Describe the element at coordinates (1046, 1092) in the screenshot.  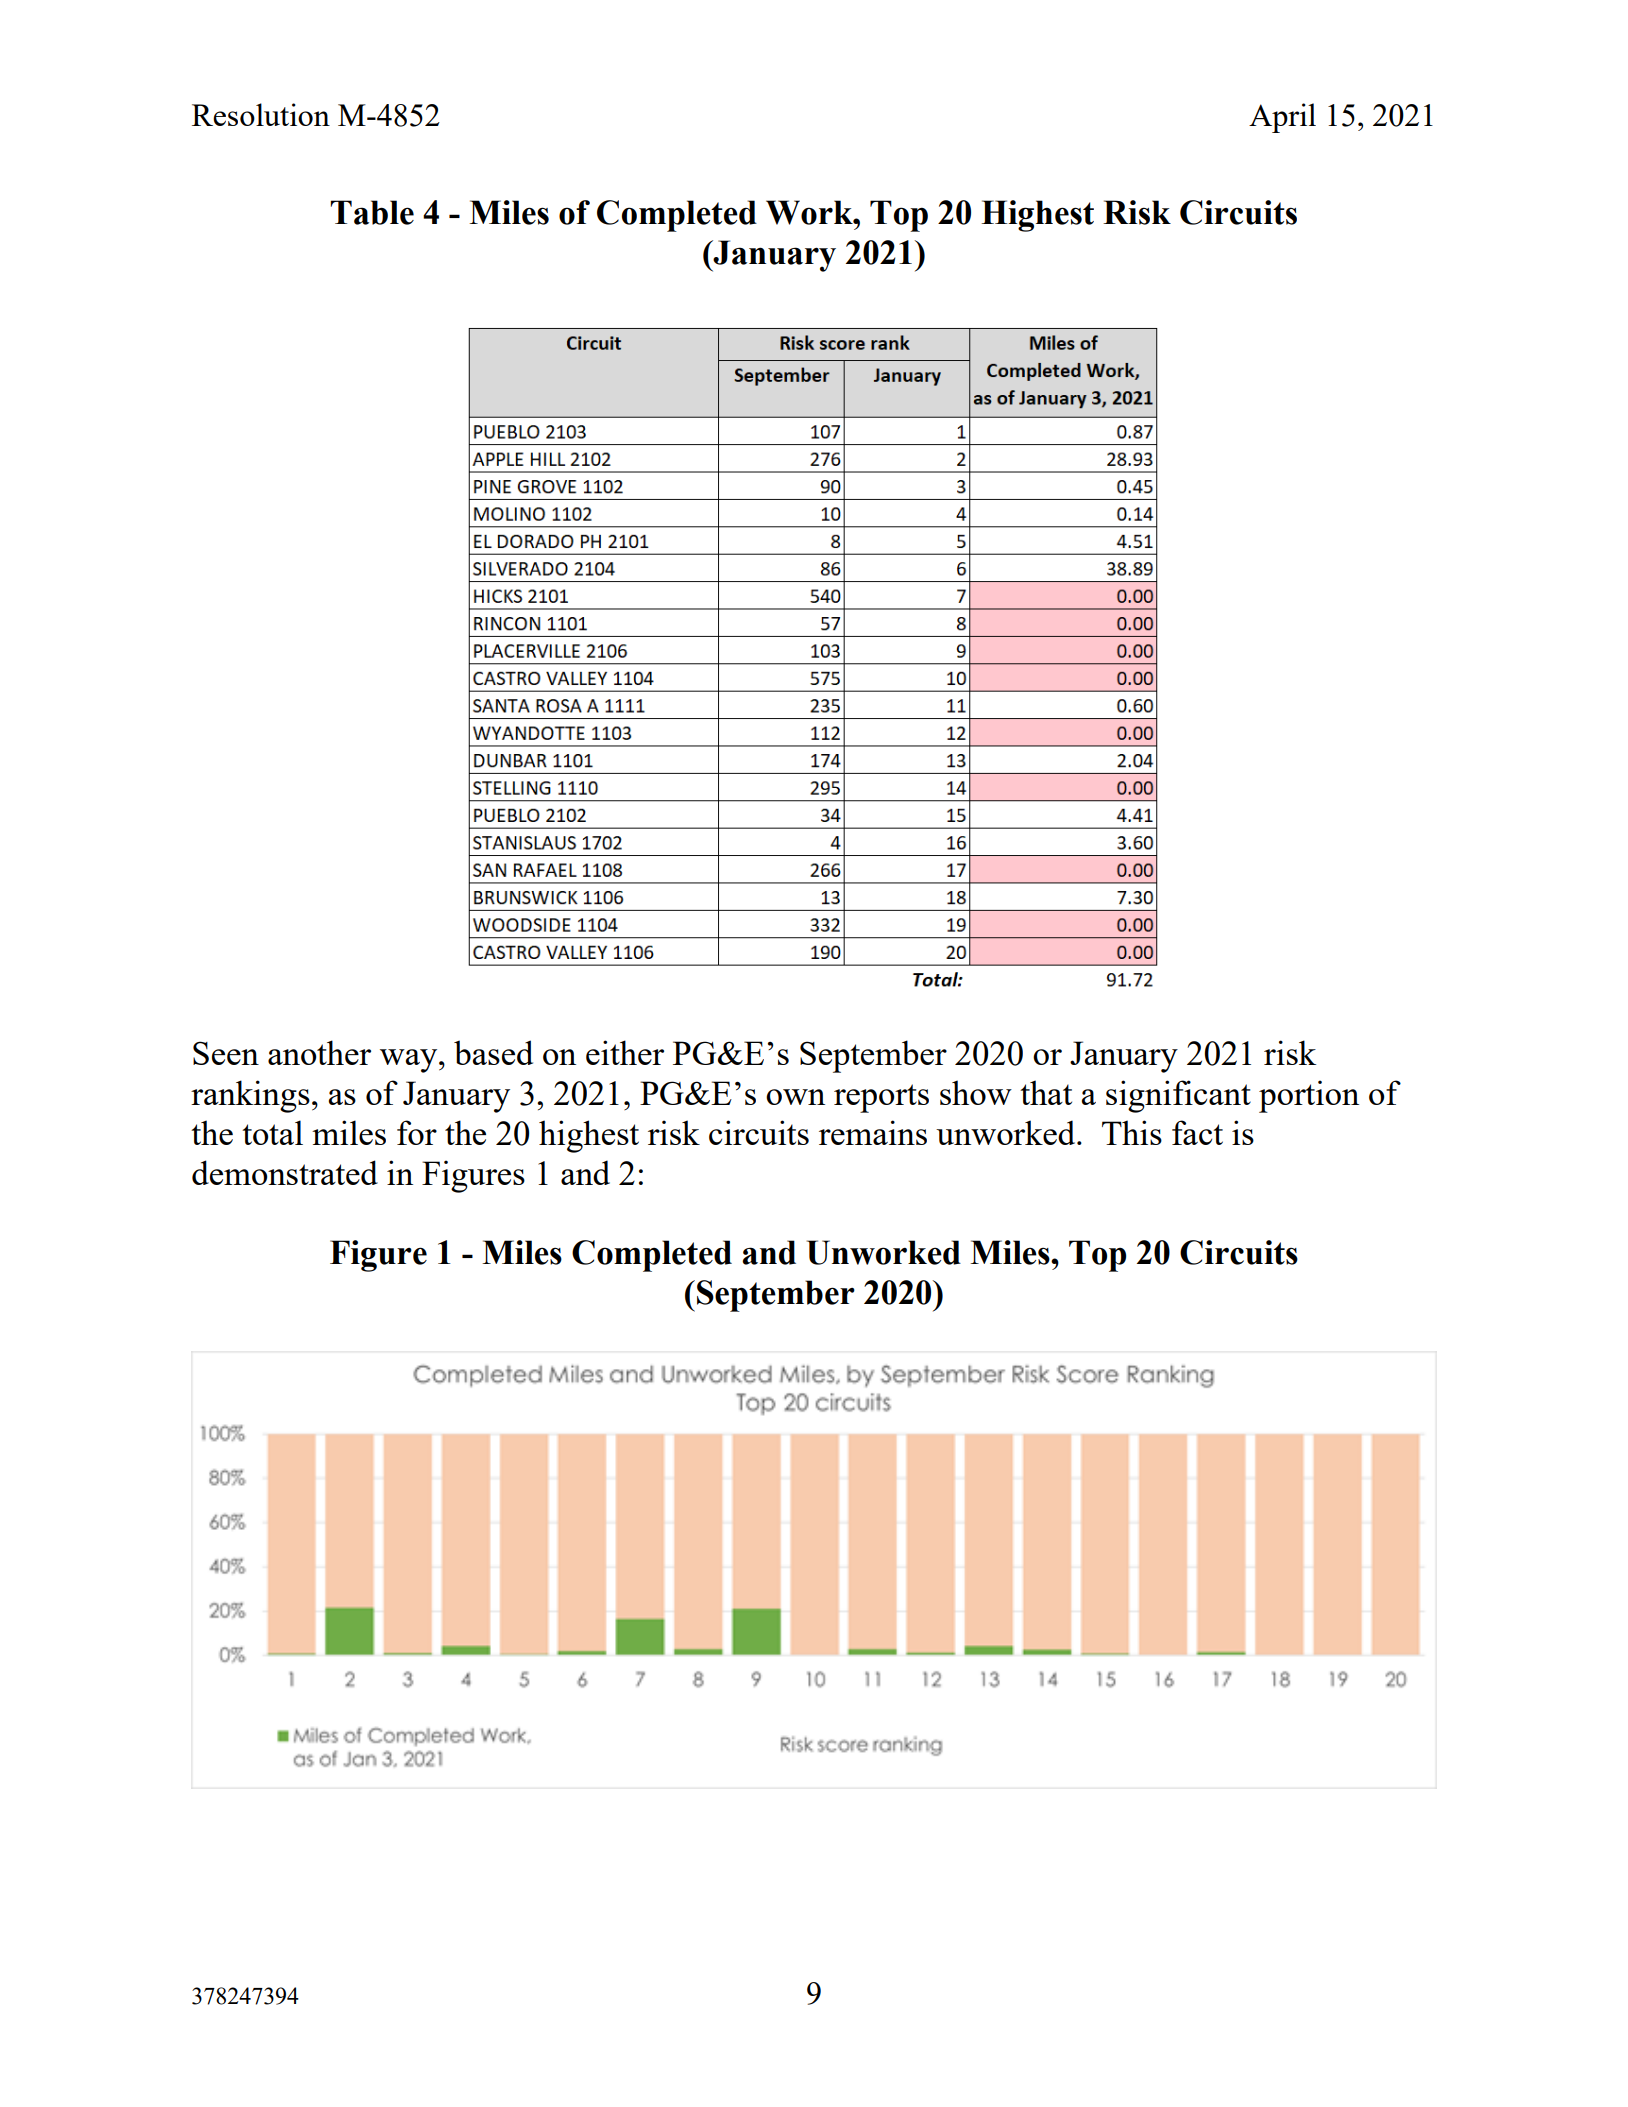
I see `that` at that location.
